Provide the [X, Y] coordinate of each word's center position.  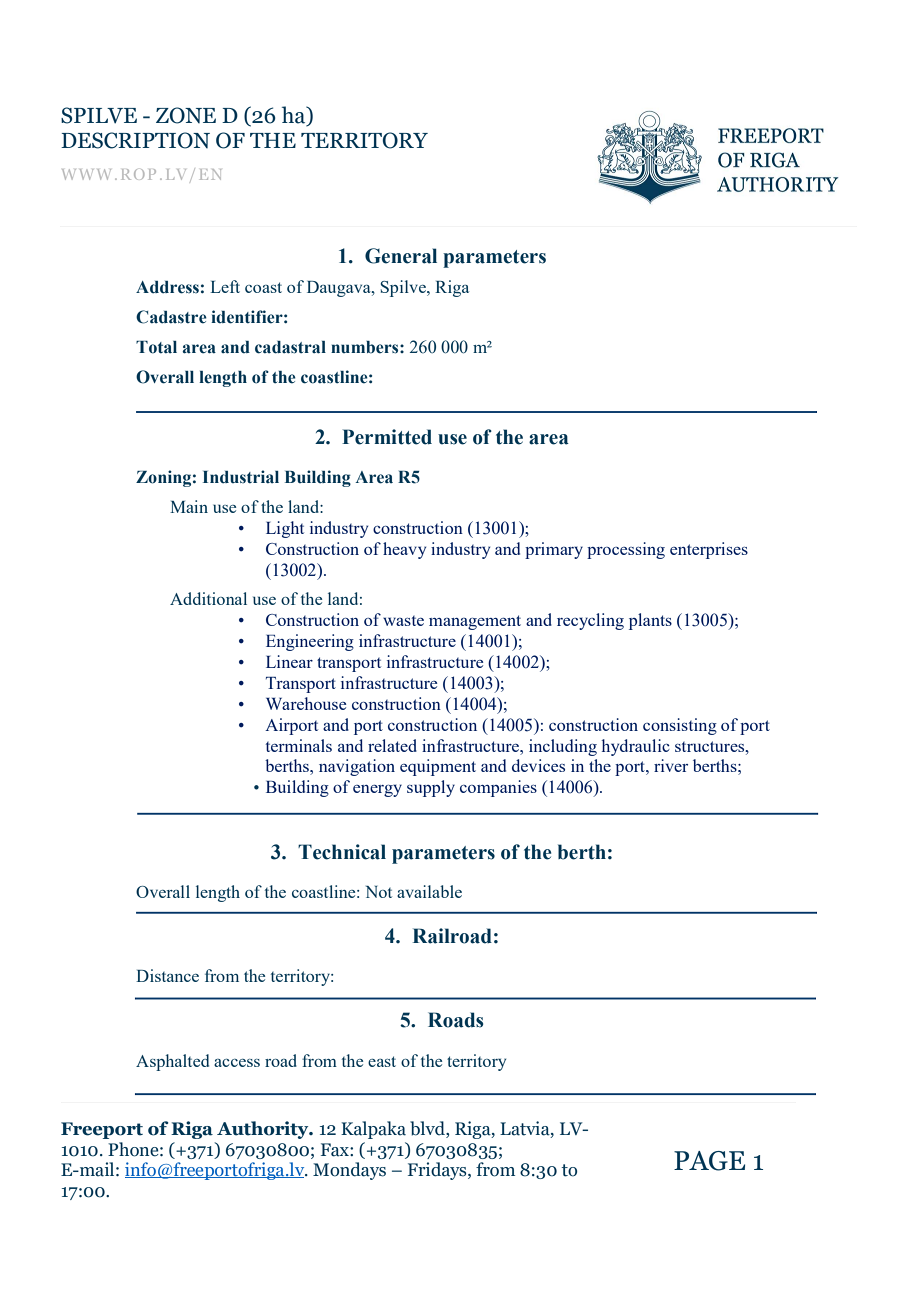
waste [403, 621]
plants [650, 621]
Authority [264, 1130]
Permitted [387, 437]
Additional [208, 598]
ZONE [186, 115]
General [401, 256]
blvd [428, 1129]
